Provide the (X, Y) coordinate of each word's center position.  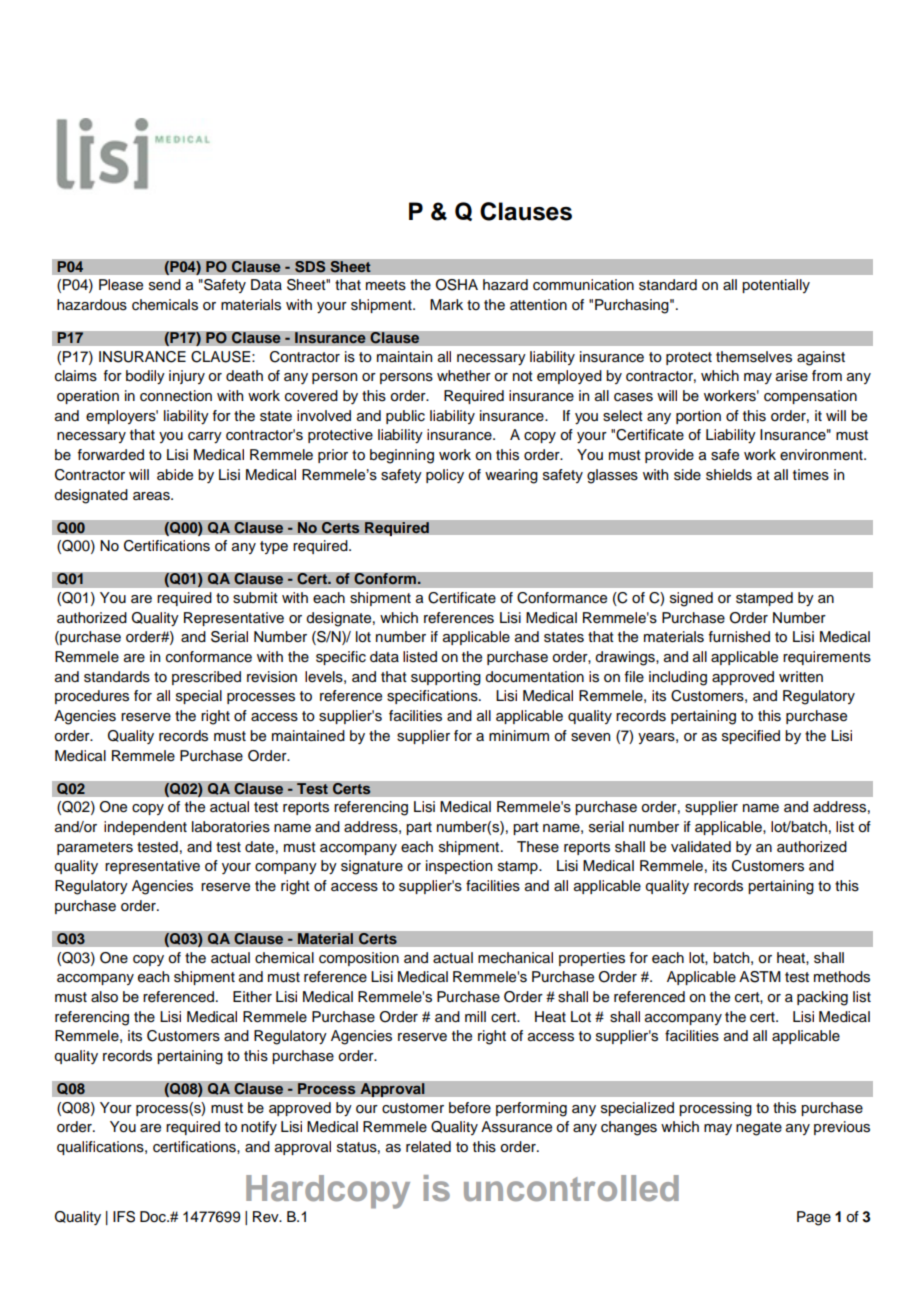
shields (729, 475)
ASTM (760, 977)
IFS (124, 1217)
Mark (446, 305)
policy (445, 476)
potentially (776, 286)
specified (751, 737)
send (165, 285)
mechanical (515, 958)
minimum (519, 736)
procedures (92, 697)
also (104, 997)
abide (175, 475)
